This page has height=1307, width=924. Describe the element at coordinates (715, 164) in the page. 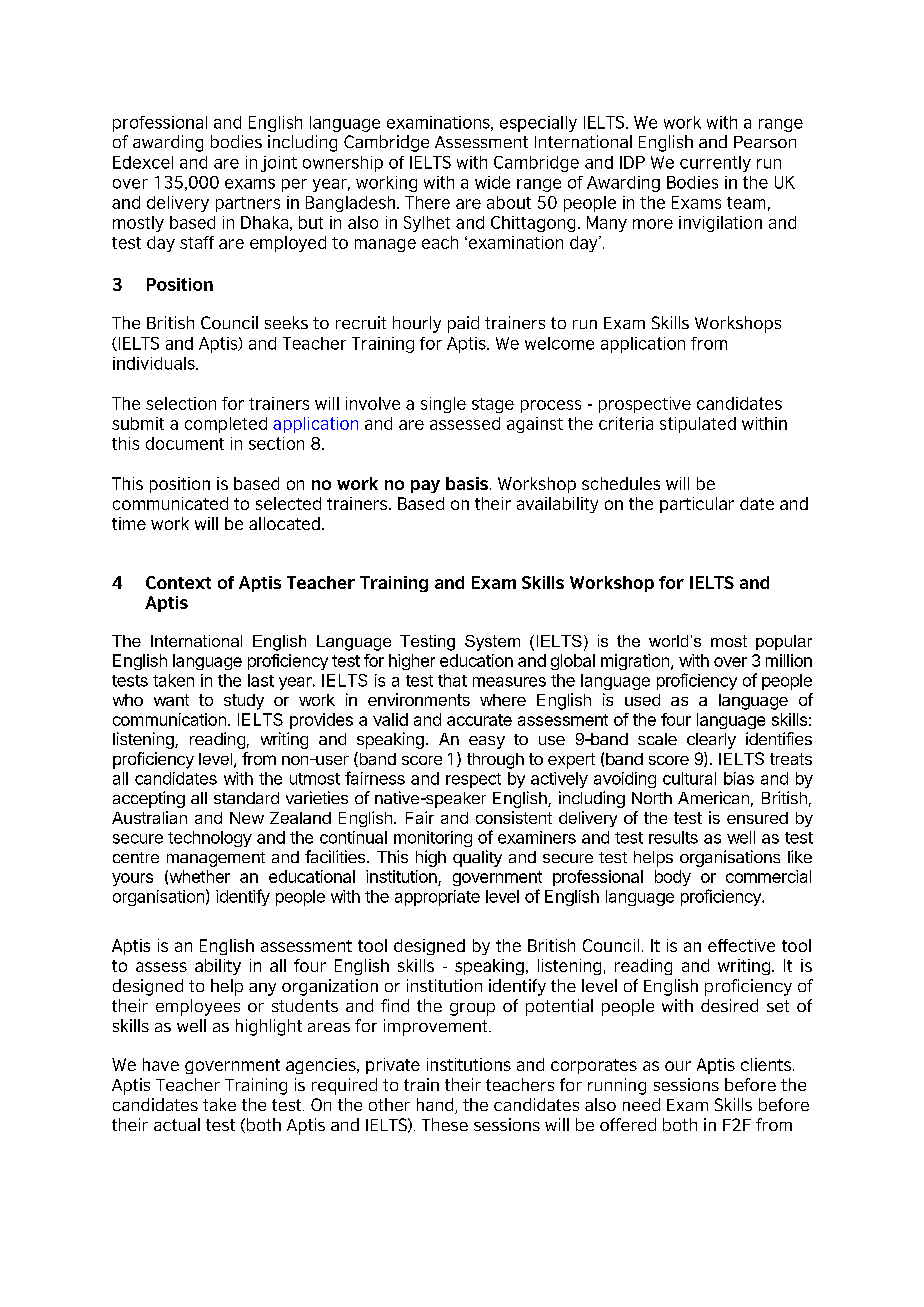

I see `currently` at that location.
